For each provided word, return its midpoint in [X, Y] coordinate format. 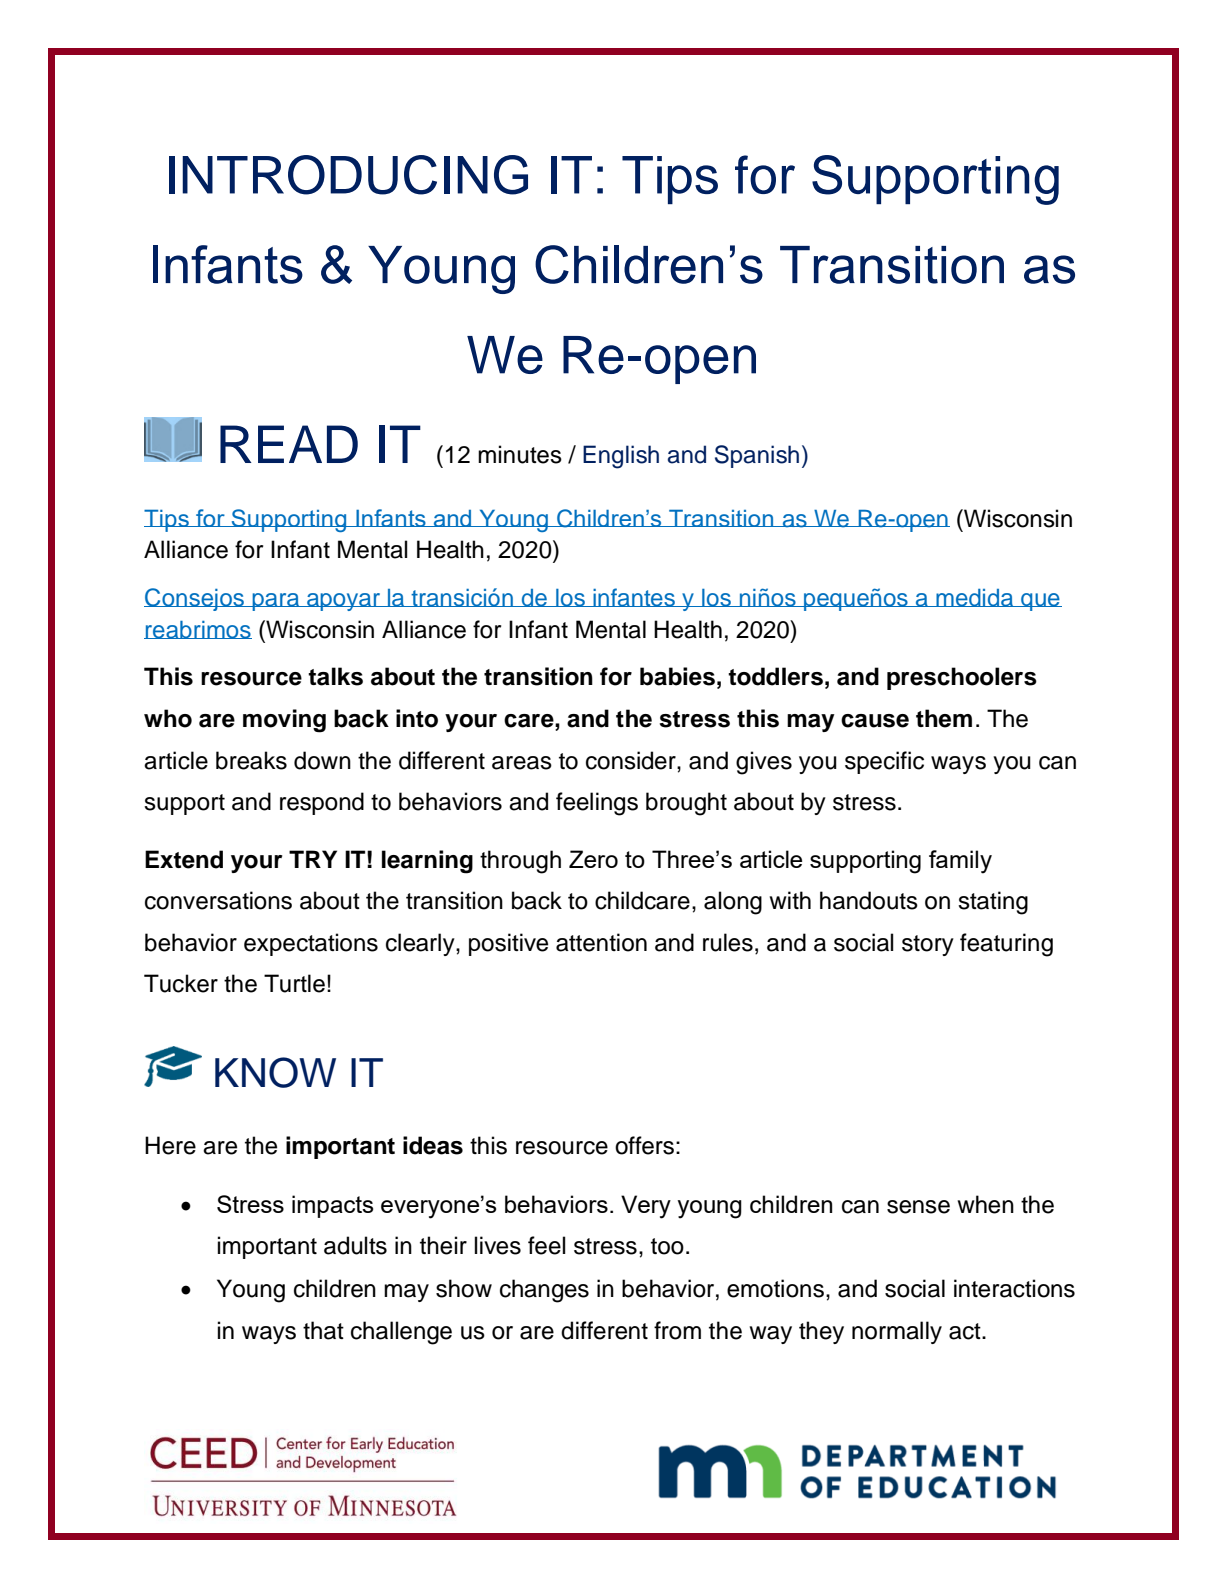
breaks [251, 760]
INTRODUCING [348, 175]
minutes [520, 454]
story [928, 945]
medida [975, 598]
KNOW [275, 1072]
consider [632, 760]
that [323, 1330]
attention [601, 942]
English [621, 457]
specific [884, 762]
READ [289, 444]
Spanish [757, 456]
